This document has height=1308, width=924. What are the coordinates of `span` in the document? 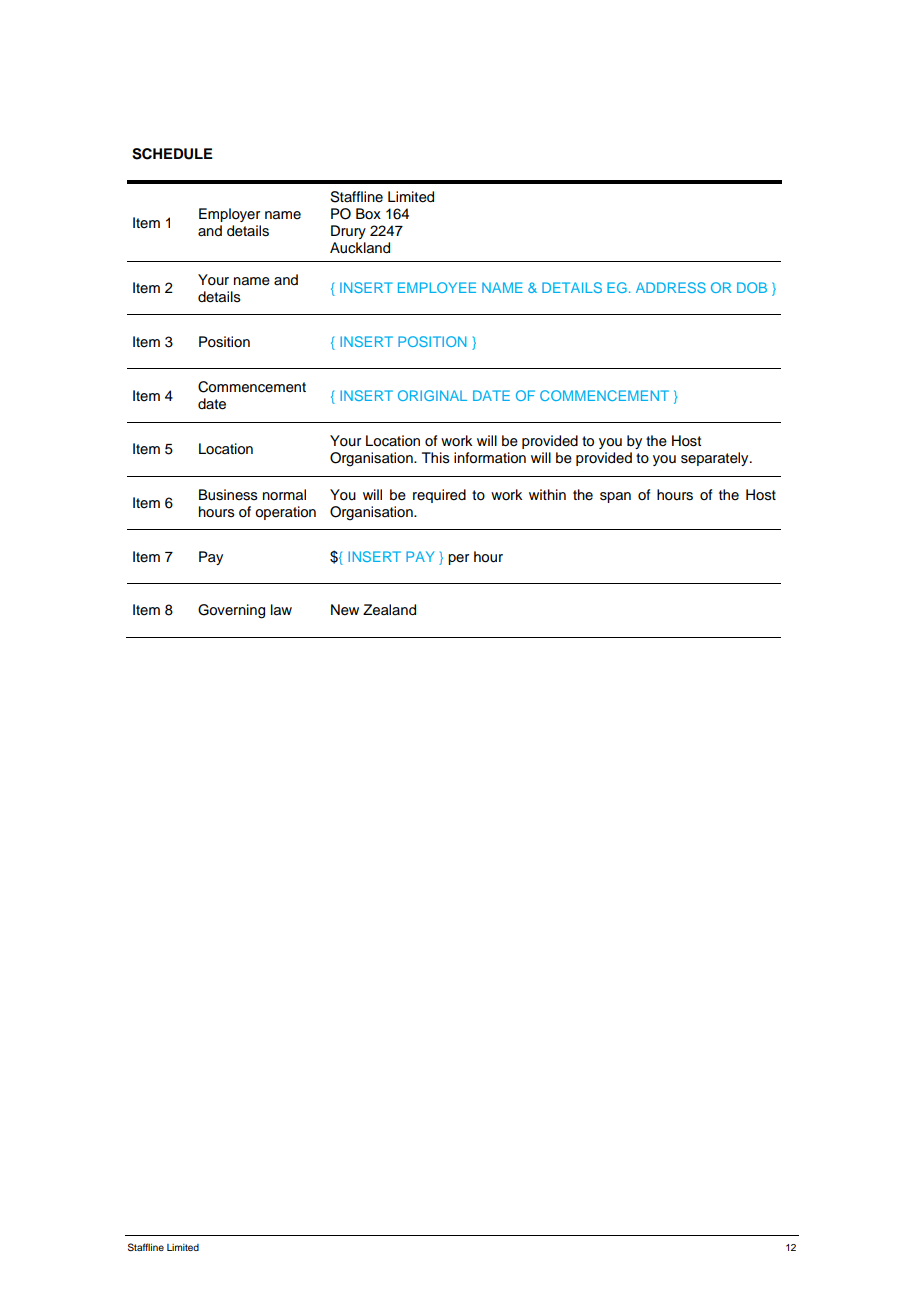 It's located at (615, 497).
